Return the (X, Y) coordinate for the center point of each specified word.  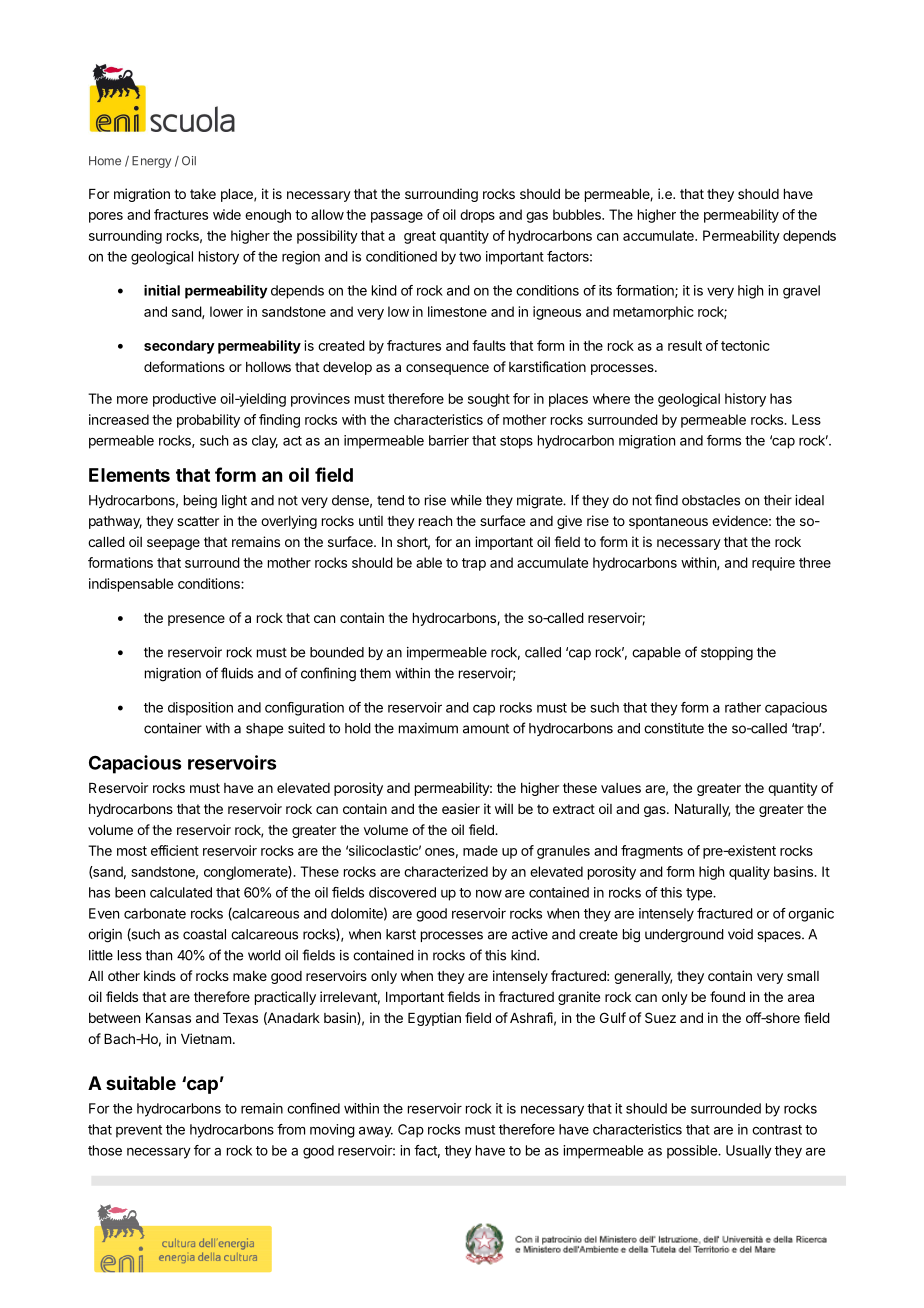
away (376, 1132)
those (105, 1150)
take (203, 194)
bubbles (578, 214)
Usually (749, 1152)
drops (477, 216)
